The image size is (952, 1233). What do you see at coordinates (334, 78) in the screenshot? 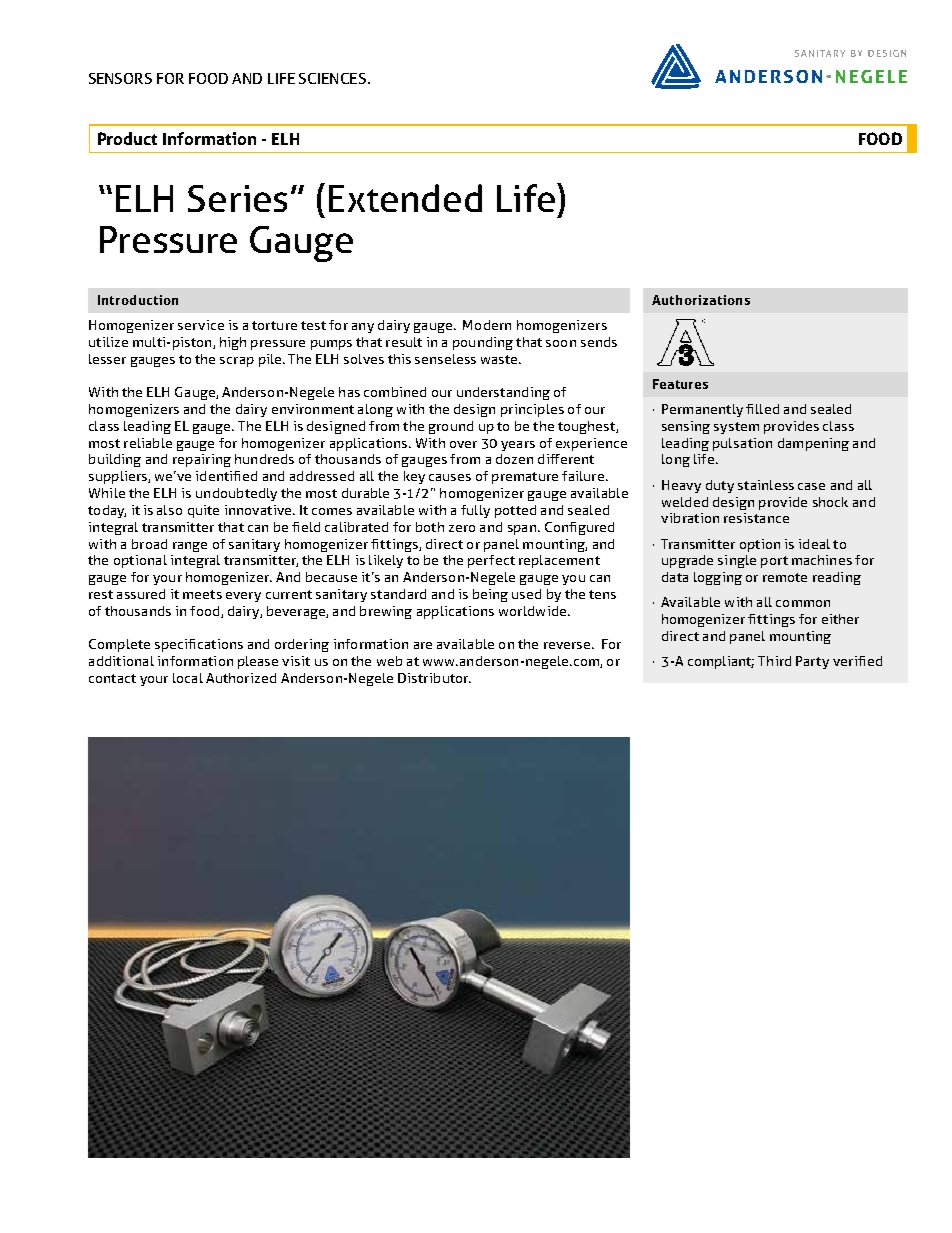
I see `SCIENCES` at bounding box center [334, 78].
